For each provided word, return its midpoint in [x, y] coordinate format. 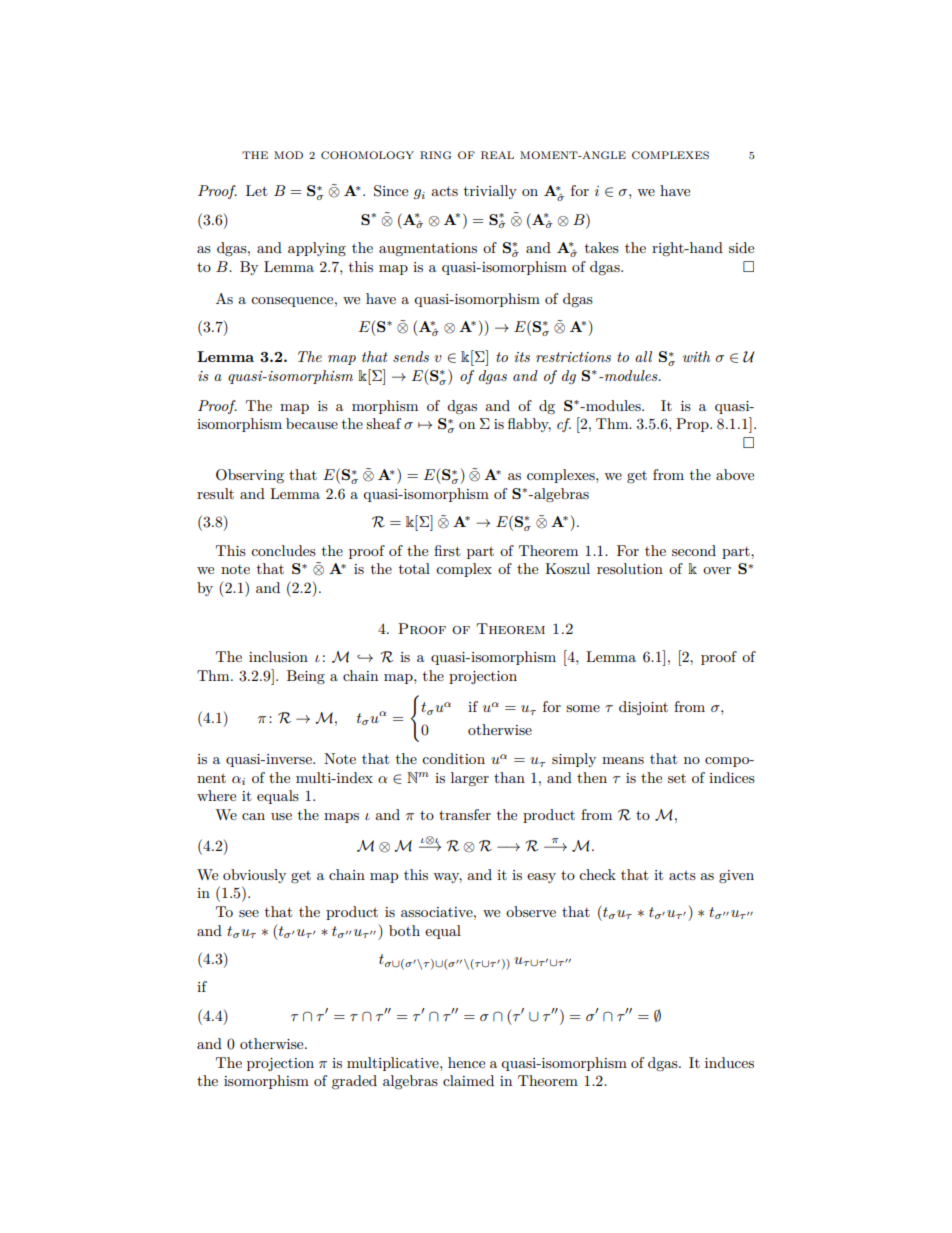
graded [354, 1082]
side [741, 247]
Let [256, 190]
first [447, 550]
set [677, 778]
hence [466, 1062]
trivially [490, 192]
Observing [250, 476]
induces [729, 1062]
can [253, 816]
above [735, 474]
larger [470, 779]
